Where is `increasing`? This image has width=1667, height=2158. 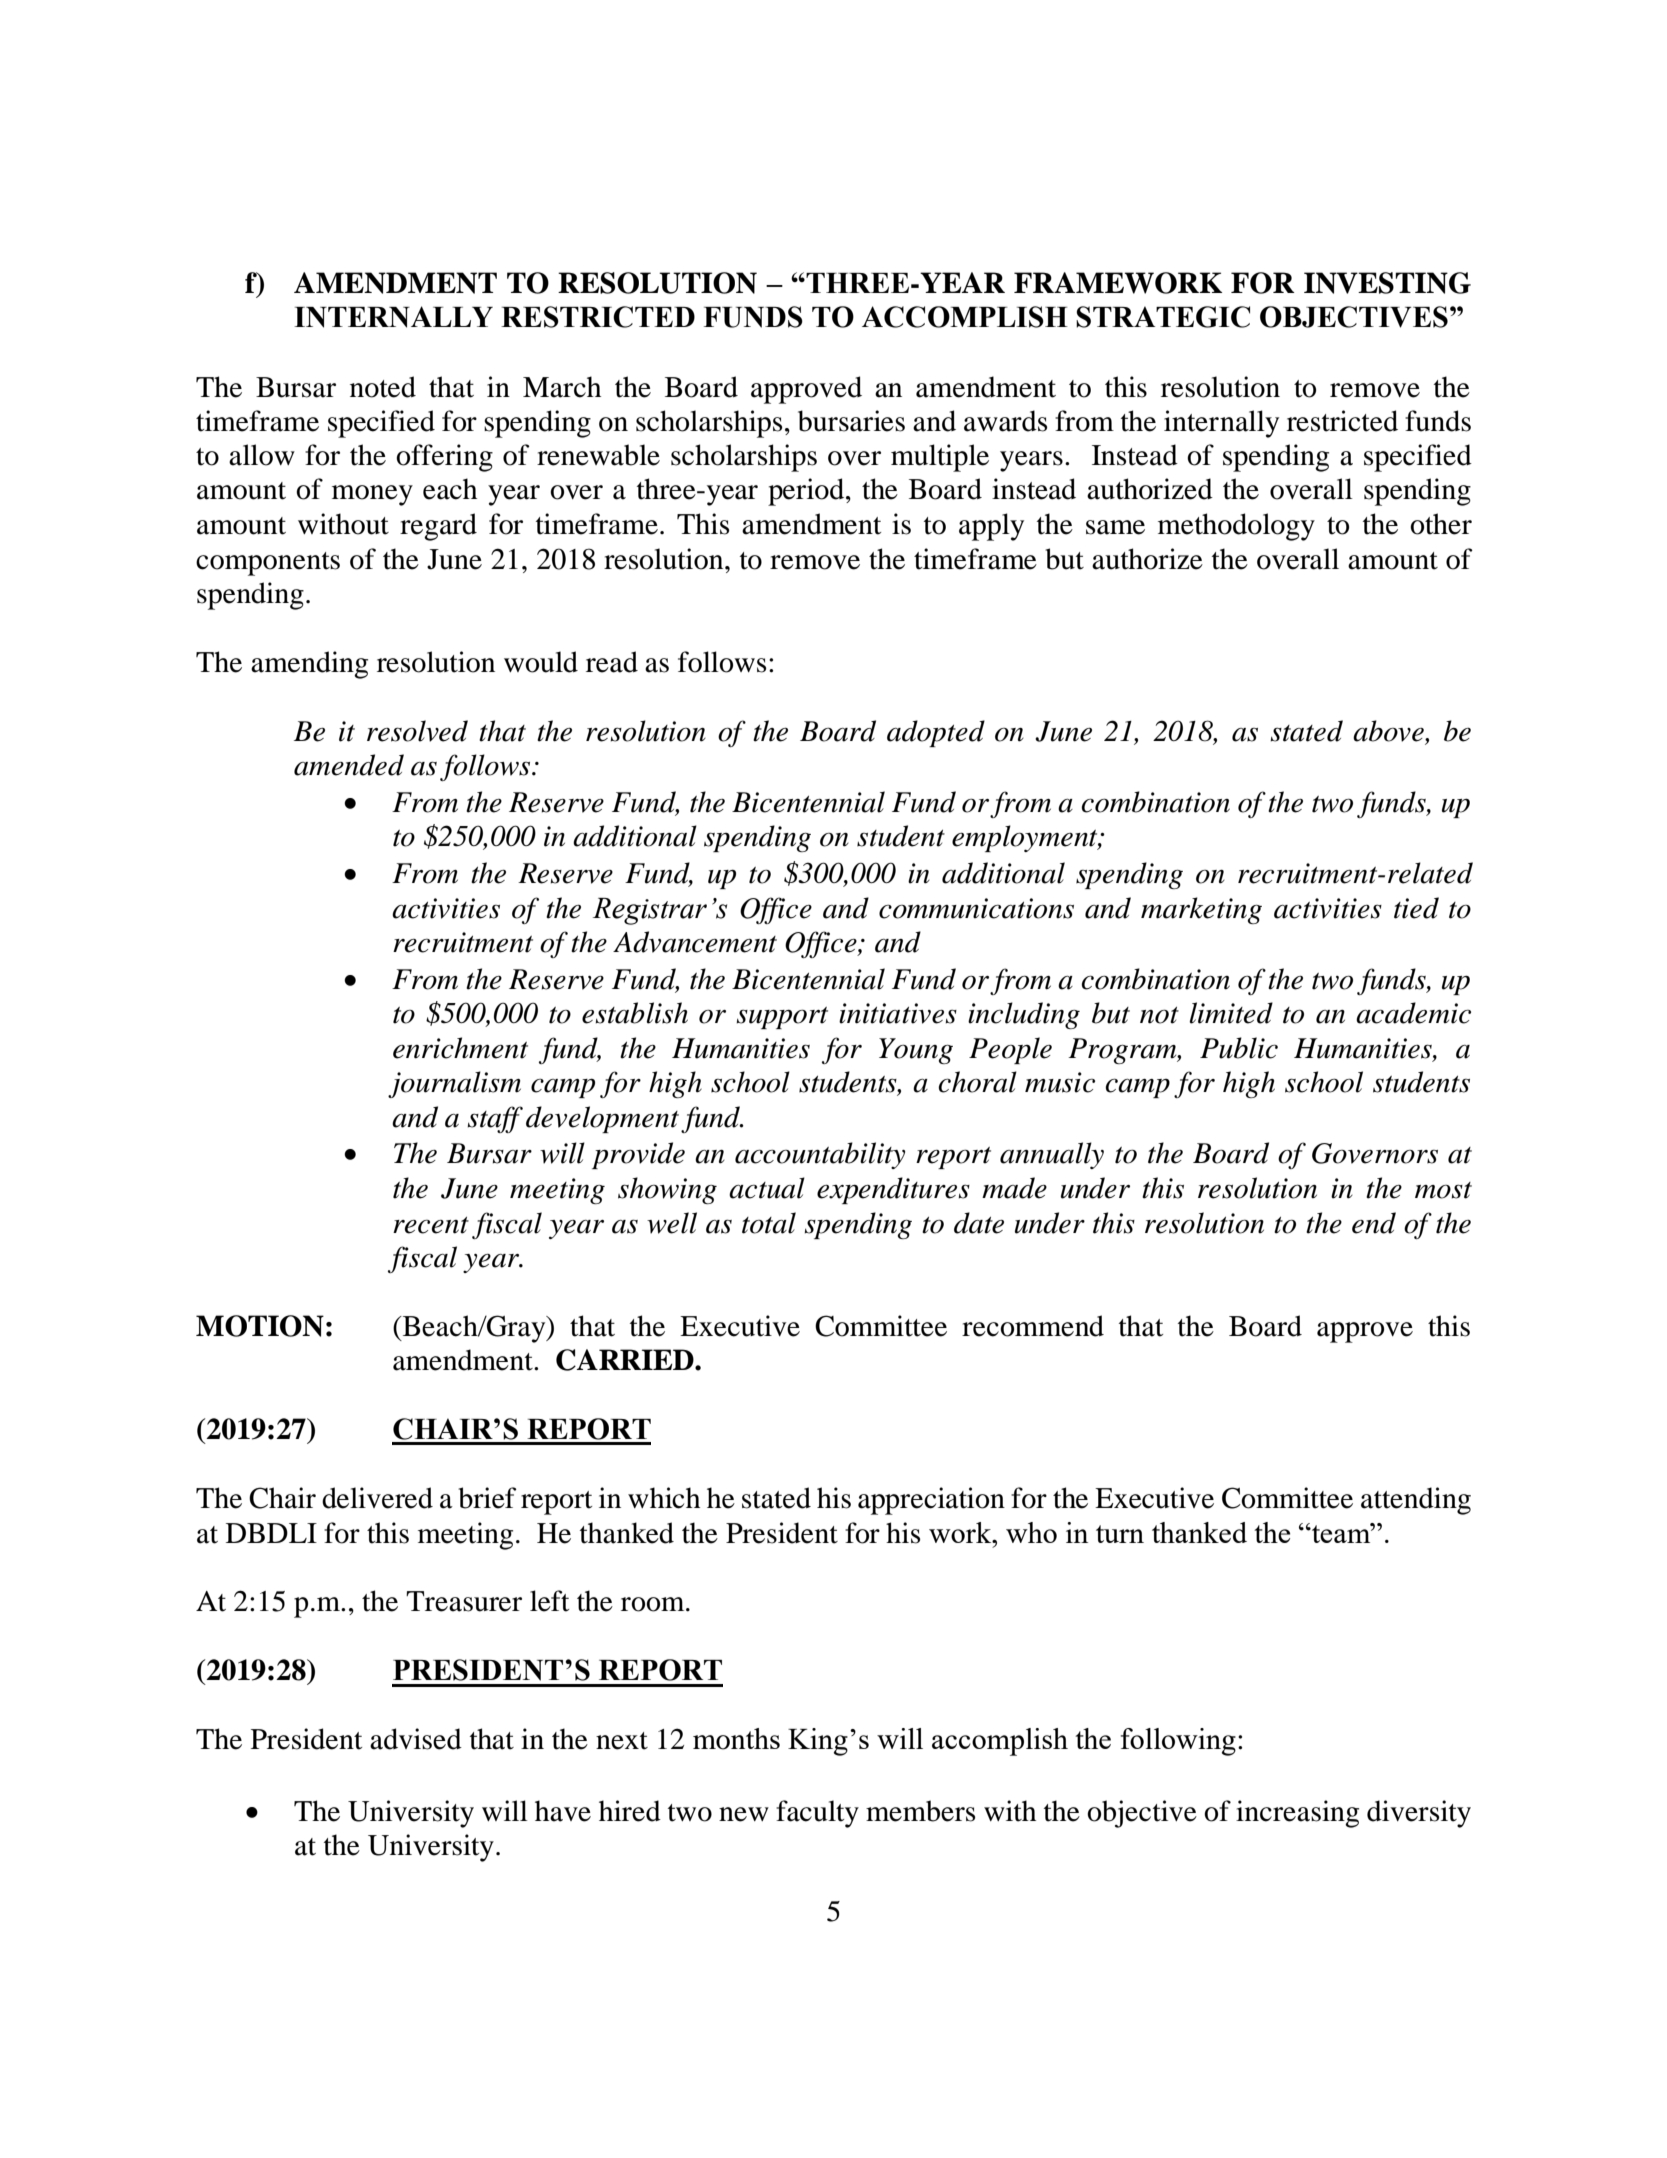 increasing is located at coordinates (1297, 1814).
